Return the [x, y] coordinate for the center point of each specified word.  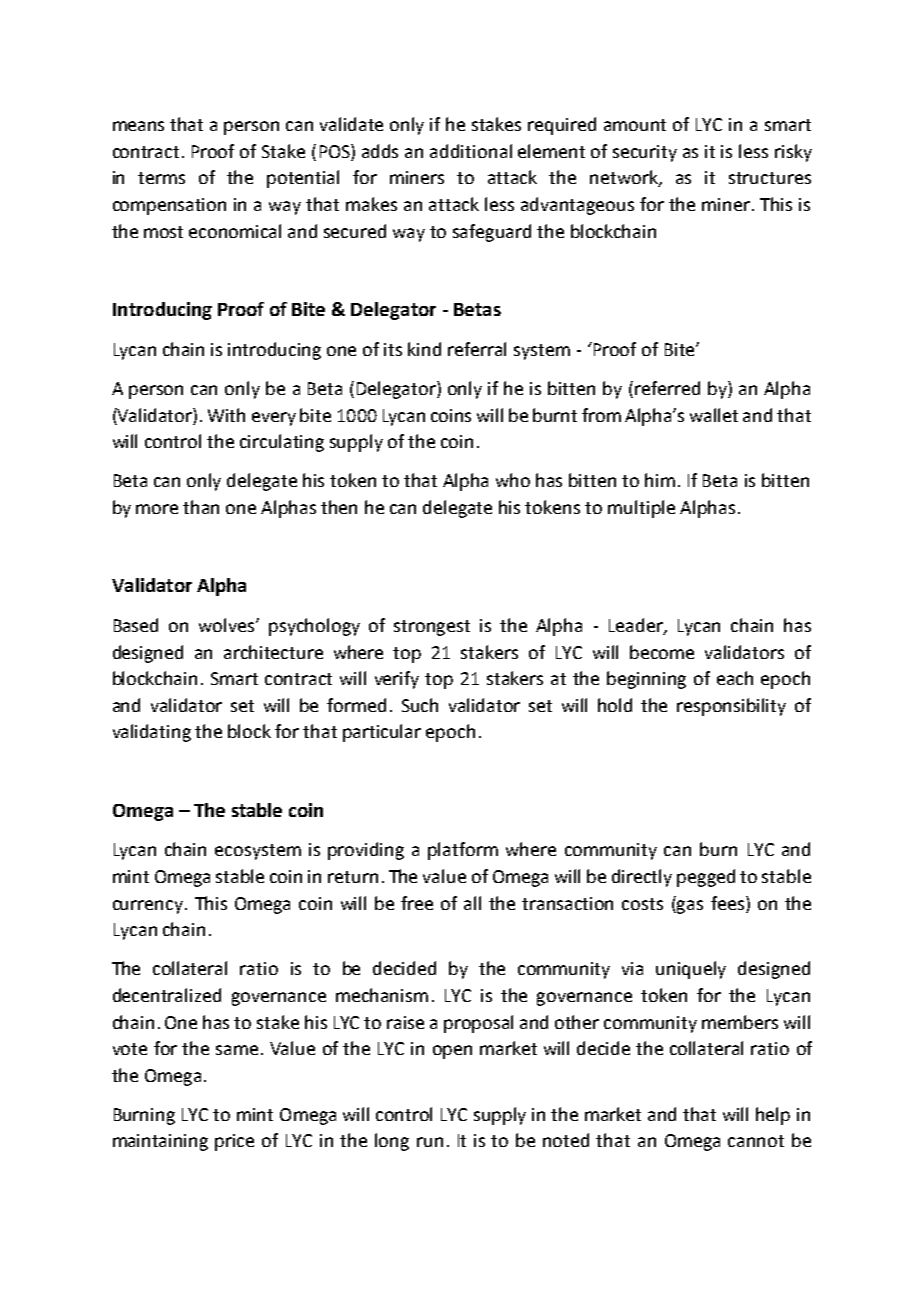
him [660, 480]
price [234, 1142]
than [201, 507]
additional [471, 151]
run [430, 1142]
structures [770, 178]
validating [152, 733]
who [513, 480]
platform [463, 851]
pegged [706, 878]
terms [161, 178]
